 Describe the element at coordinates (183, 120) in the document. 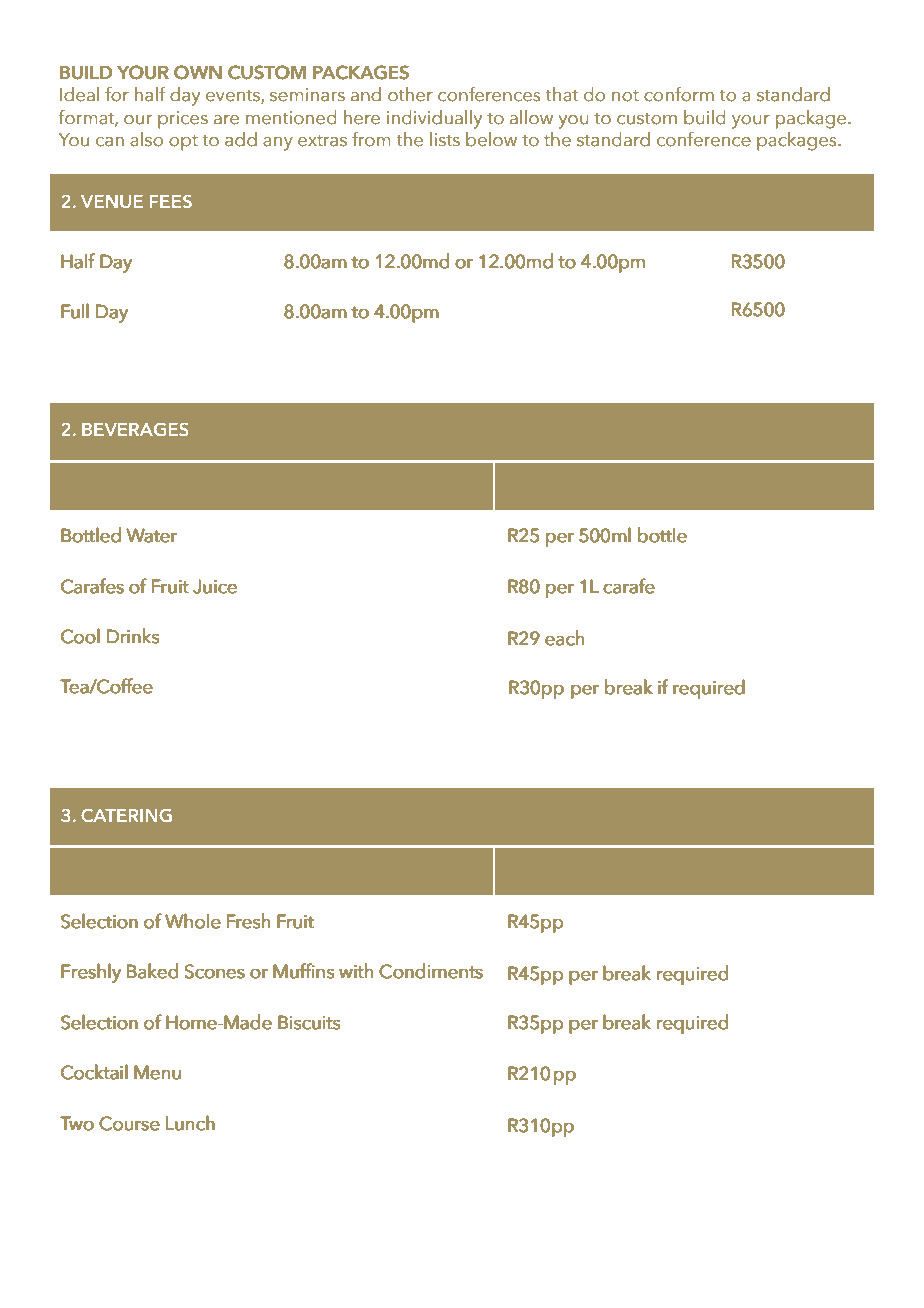

I see `prices` at that location.
